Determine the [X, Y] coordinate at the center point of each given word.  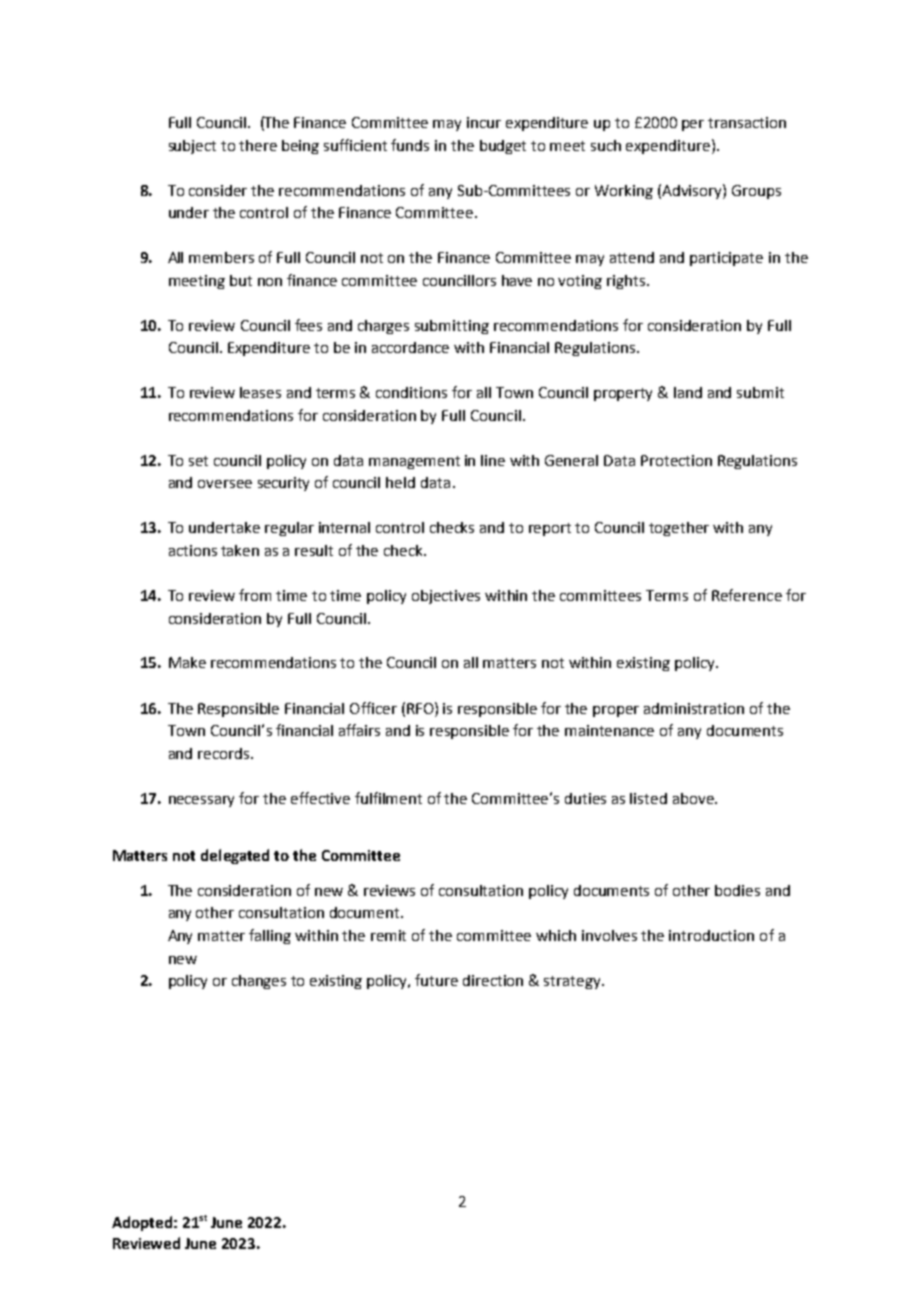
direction [493, 980]
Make [187, 662]
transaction [747, 122]
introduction [711, 935]
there [258, 145]
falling [270, 936]
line [493, 460]
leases [260, 392]
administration [694, 708]
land [688, 392]
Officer [373, 708]
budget [503, 147]
